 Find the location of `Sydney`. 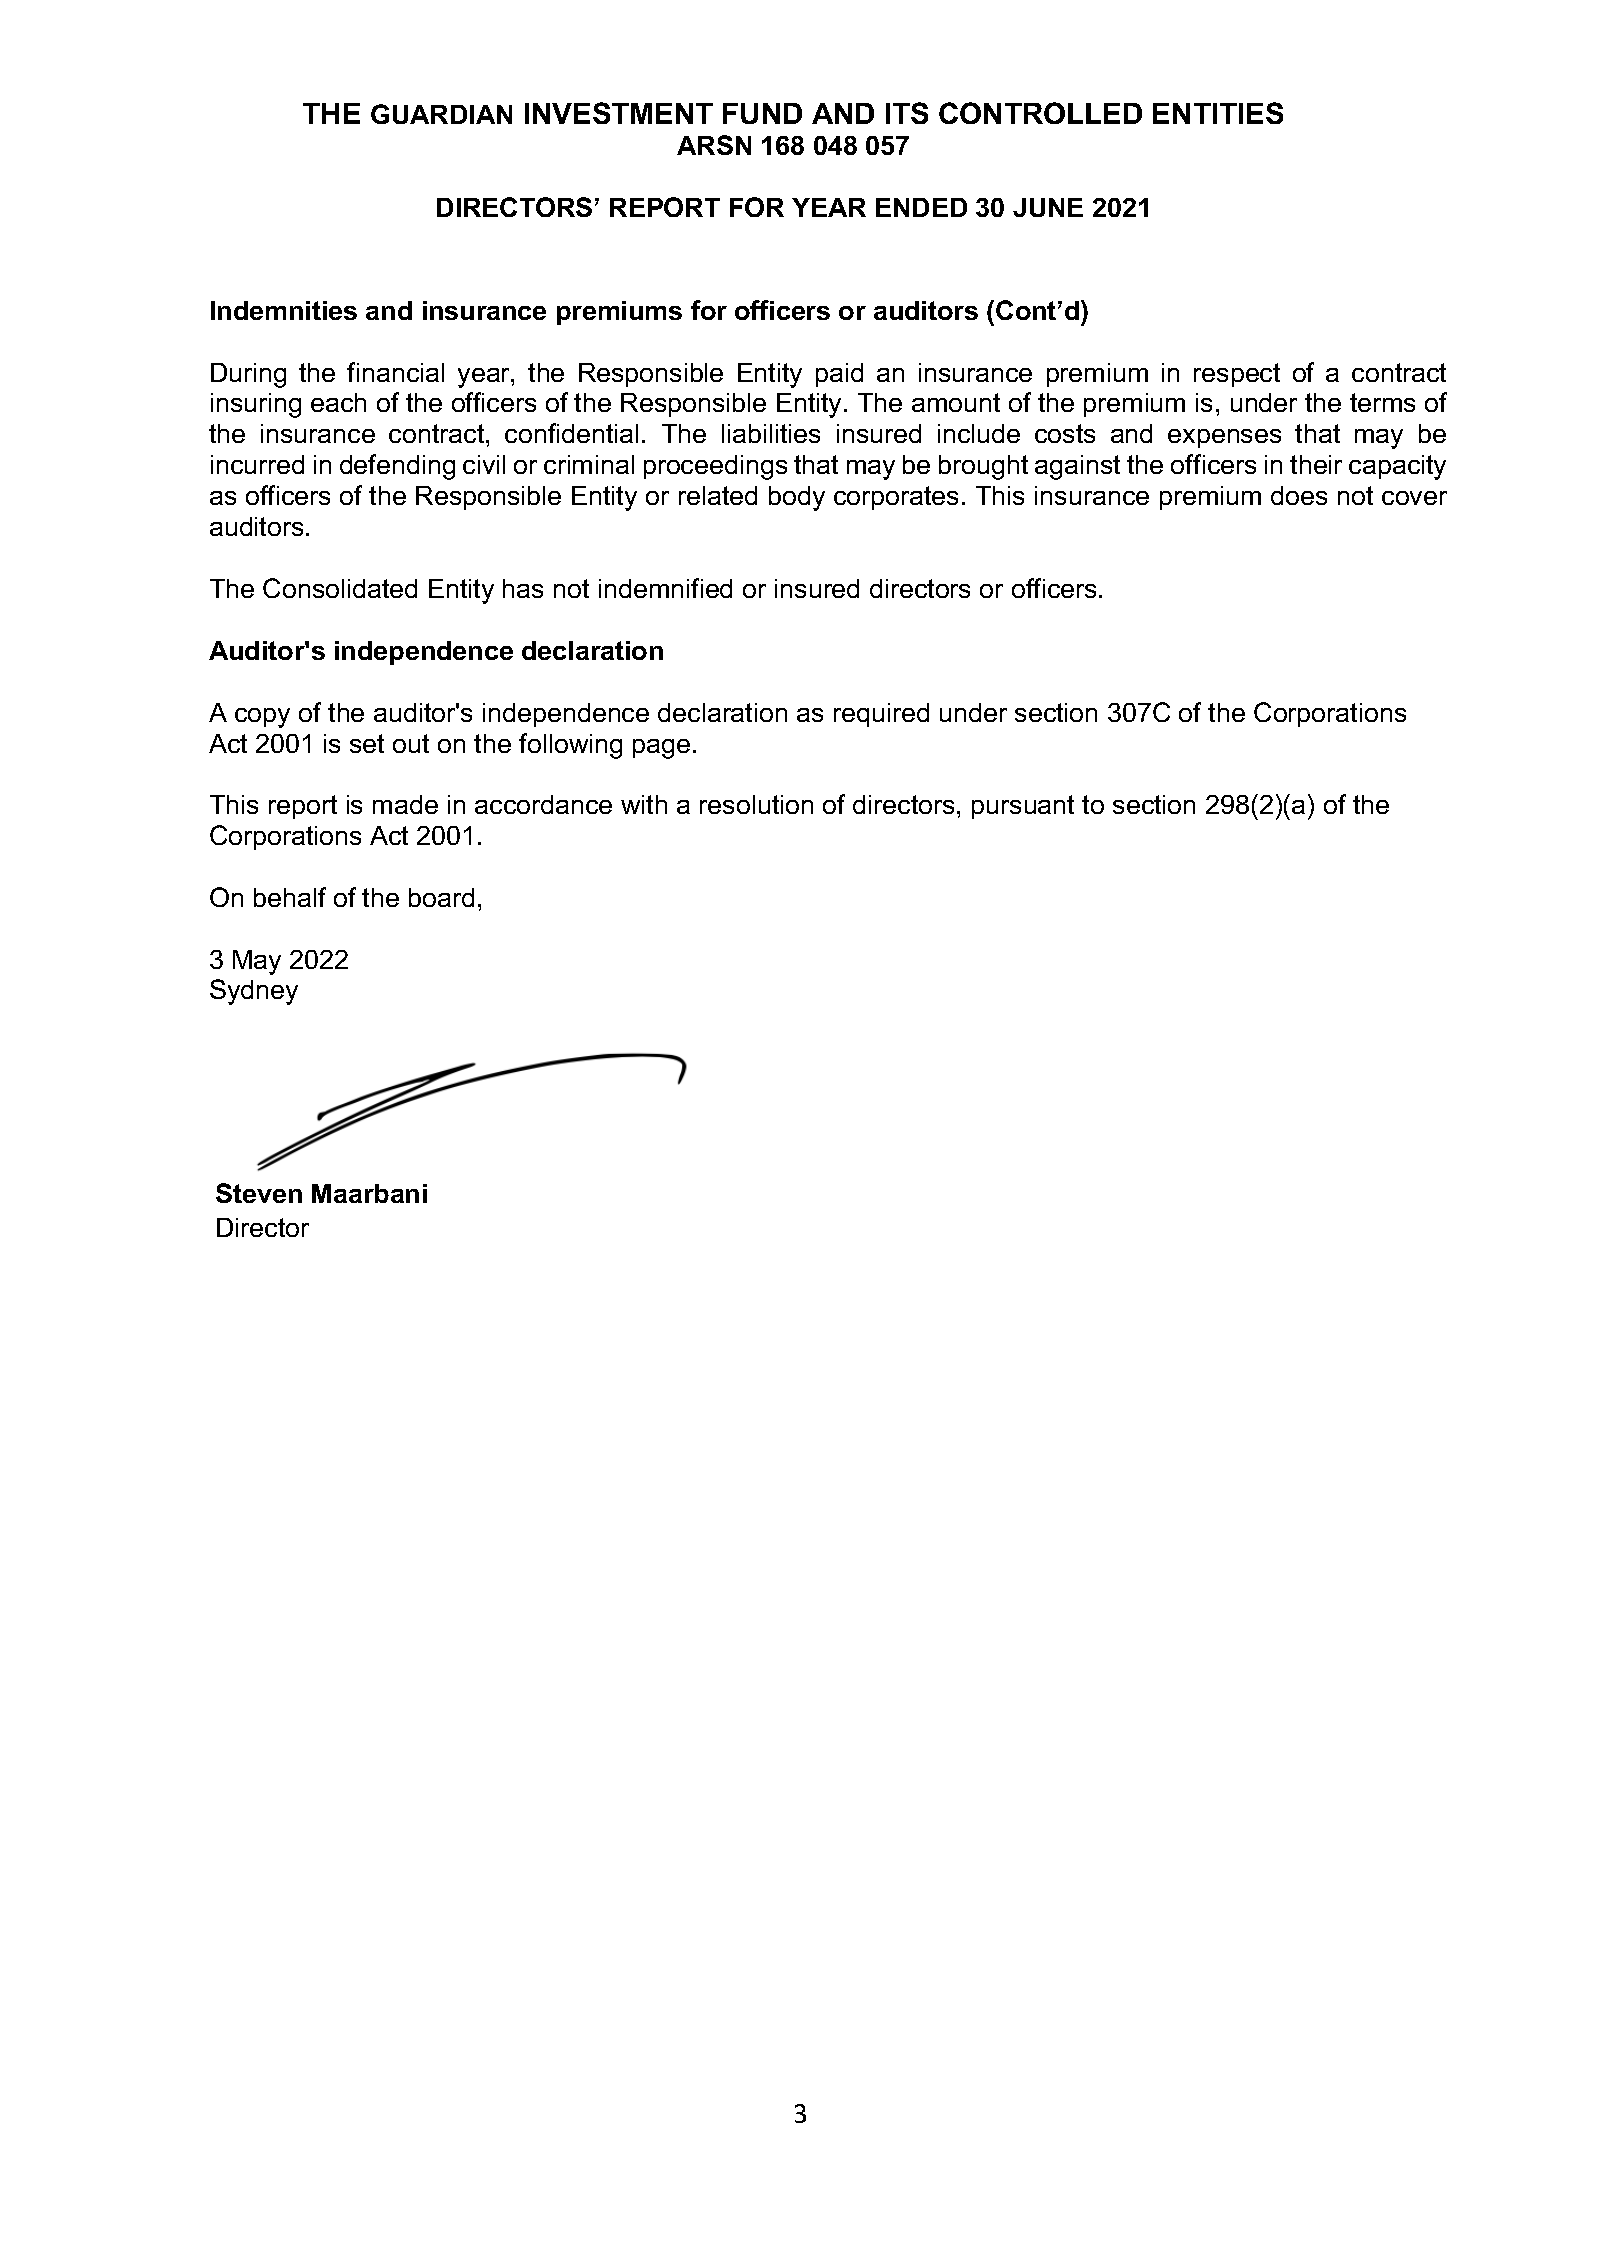

Sydney is located at coordinates (254, 992).
